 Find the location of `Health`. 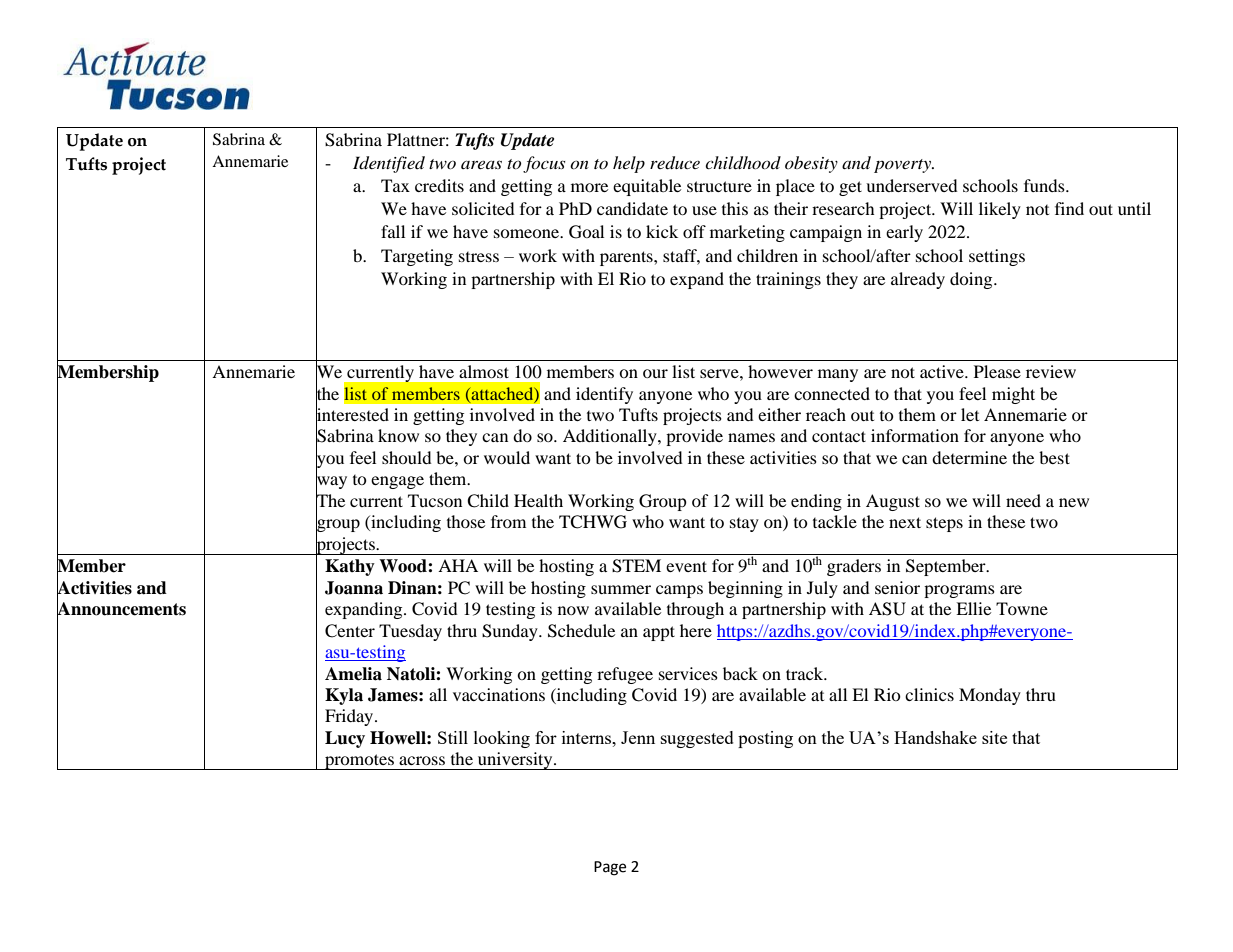

Health is located at coordinates (538, 500).
